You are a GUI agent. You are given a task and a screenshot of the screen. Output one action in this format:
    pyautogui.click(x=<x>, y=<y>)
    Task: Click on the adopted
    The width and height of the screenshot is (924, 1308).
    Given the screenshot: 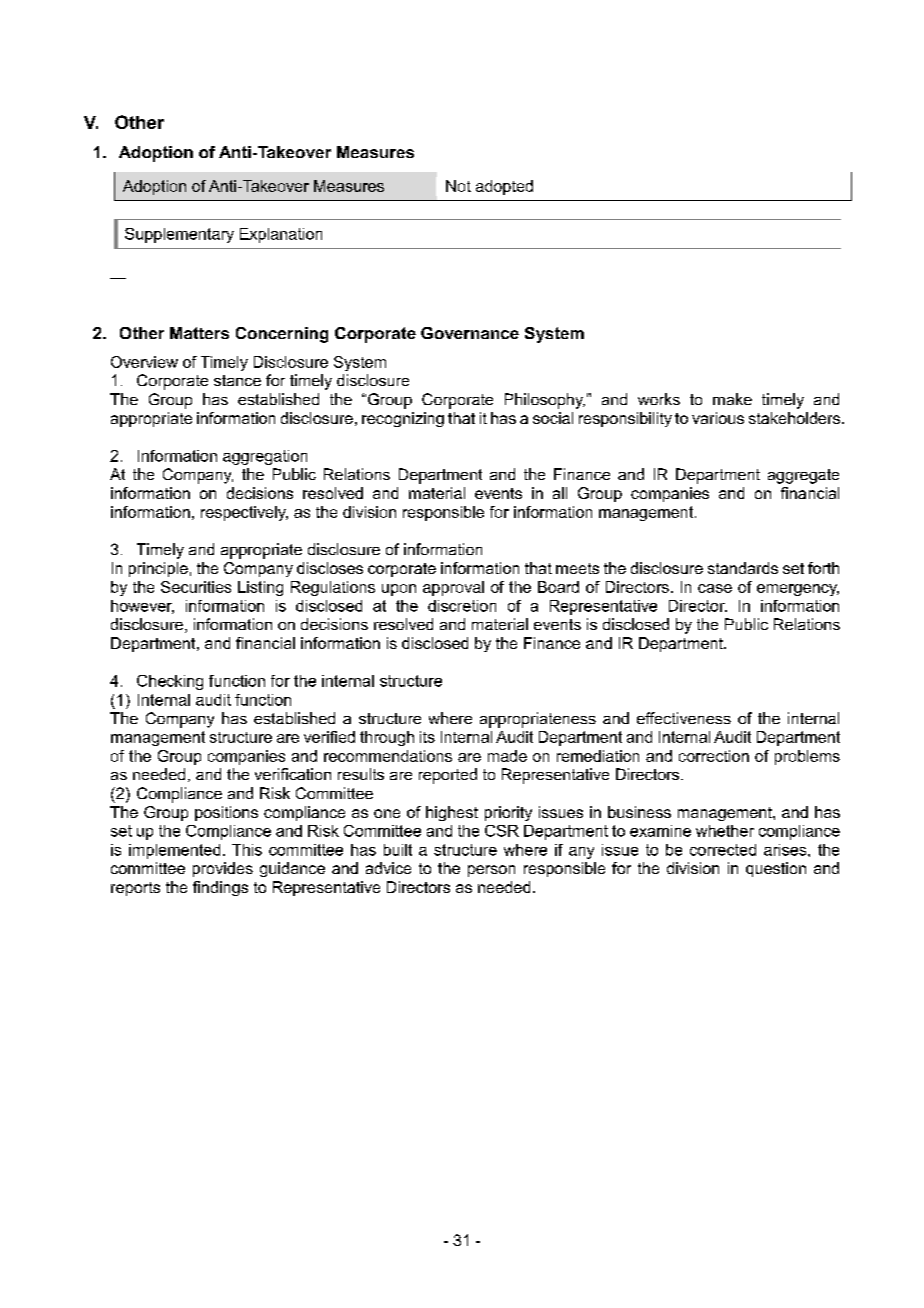 What is the action you would take?
    pyautogui.click(x=504, y=187)
